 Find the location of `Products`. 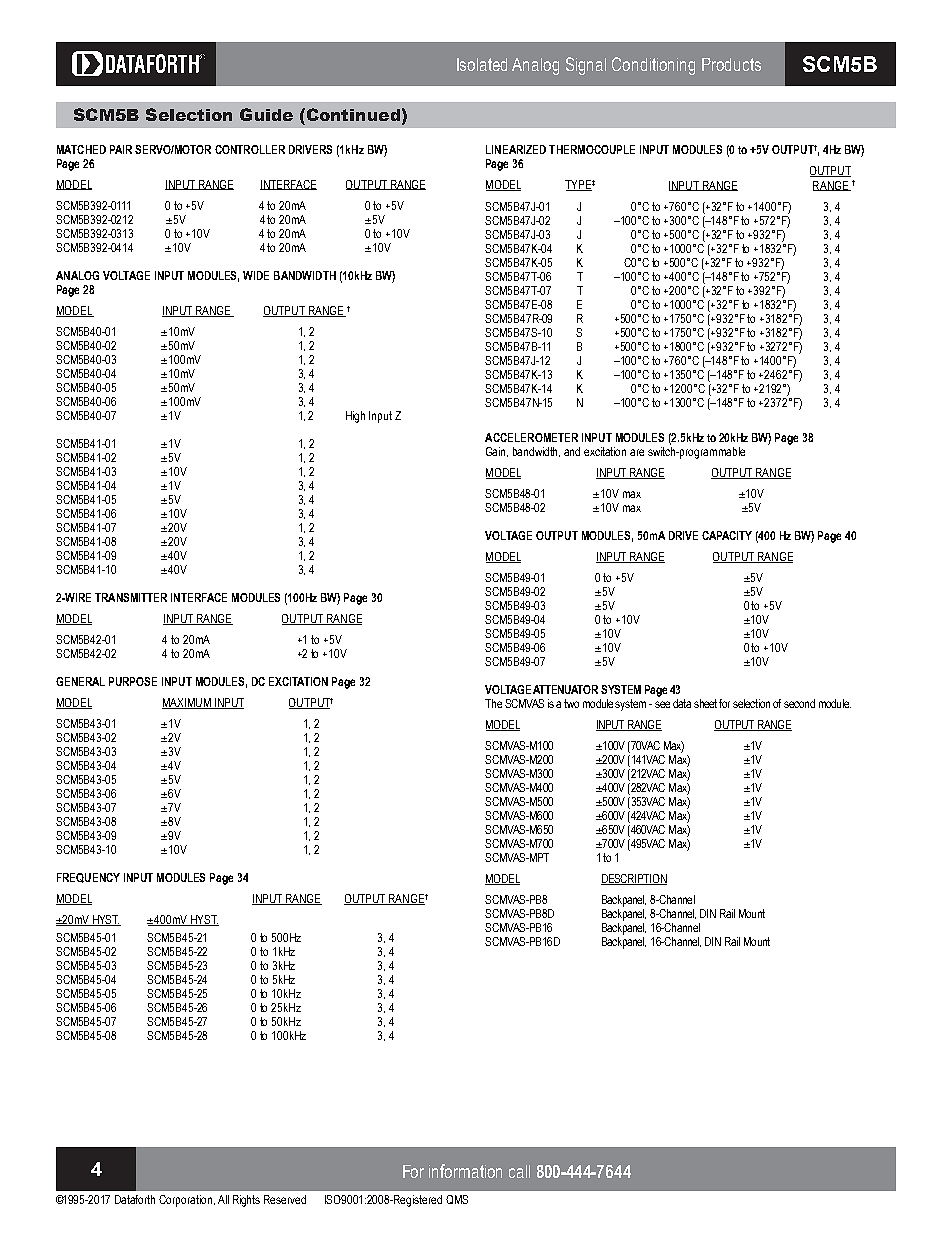

Products is located at coordinates (731, 64).
